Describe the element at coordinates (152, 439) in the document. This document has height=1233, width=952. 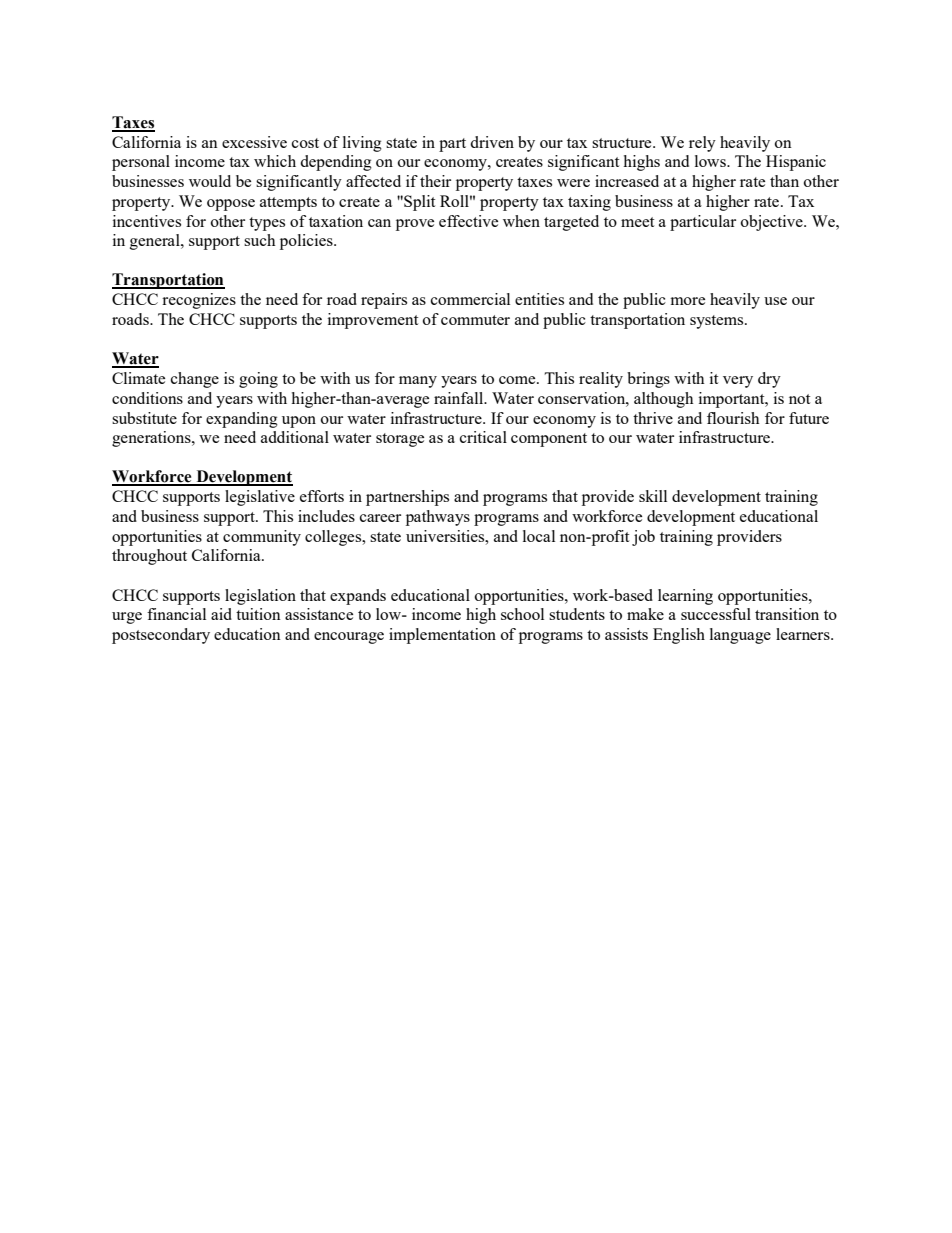
I see `generations` at that location.
